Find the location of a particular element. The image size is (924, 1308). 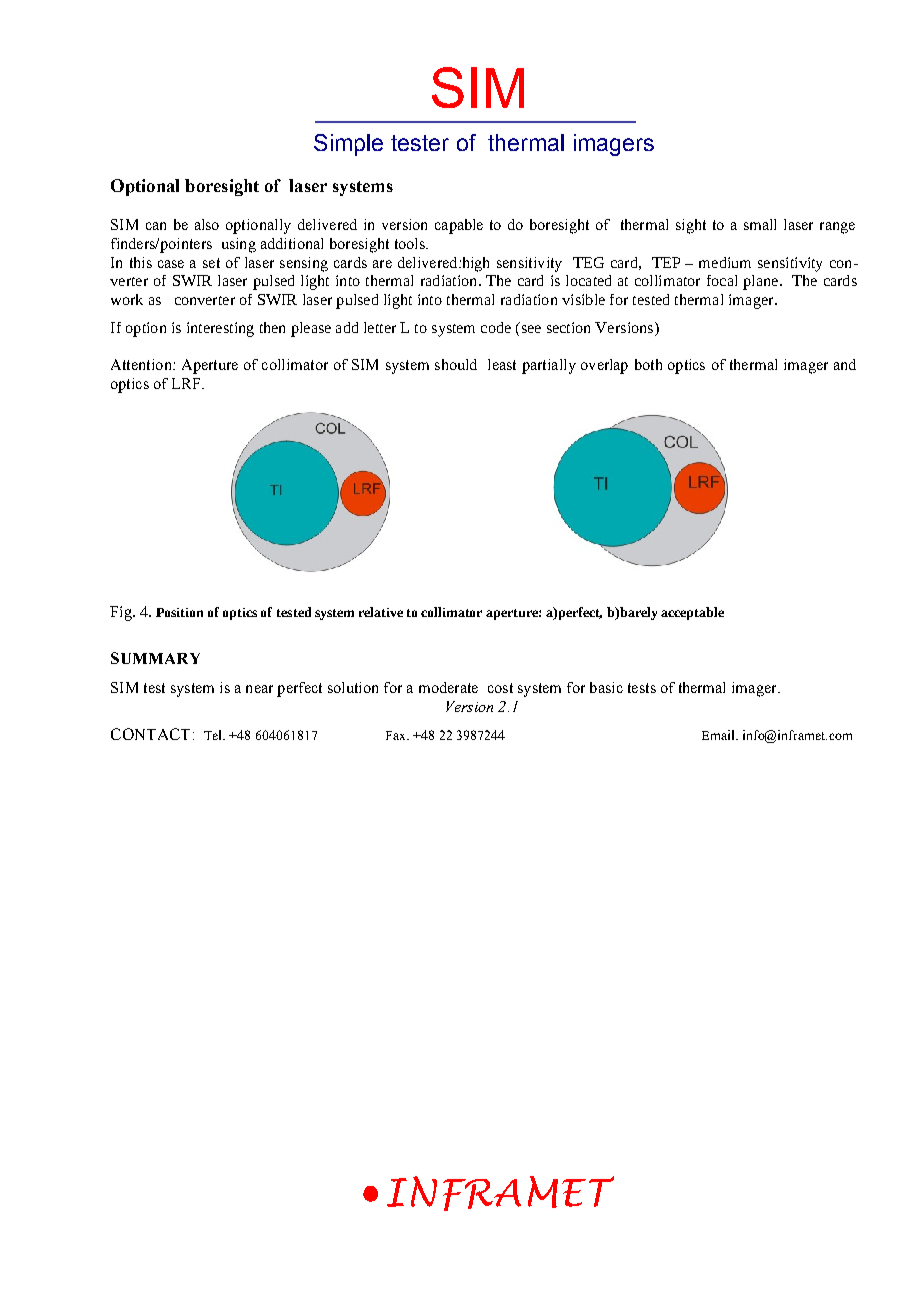

cost is located at coordinates (500, 688).
